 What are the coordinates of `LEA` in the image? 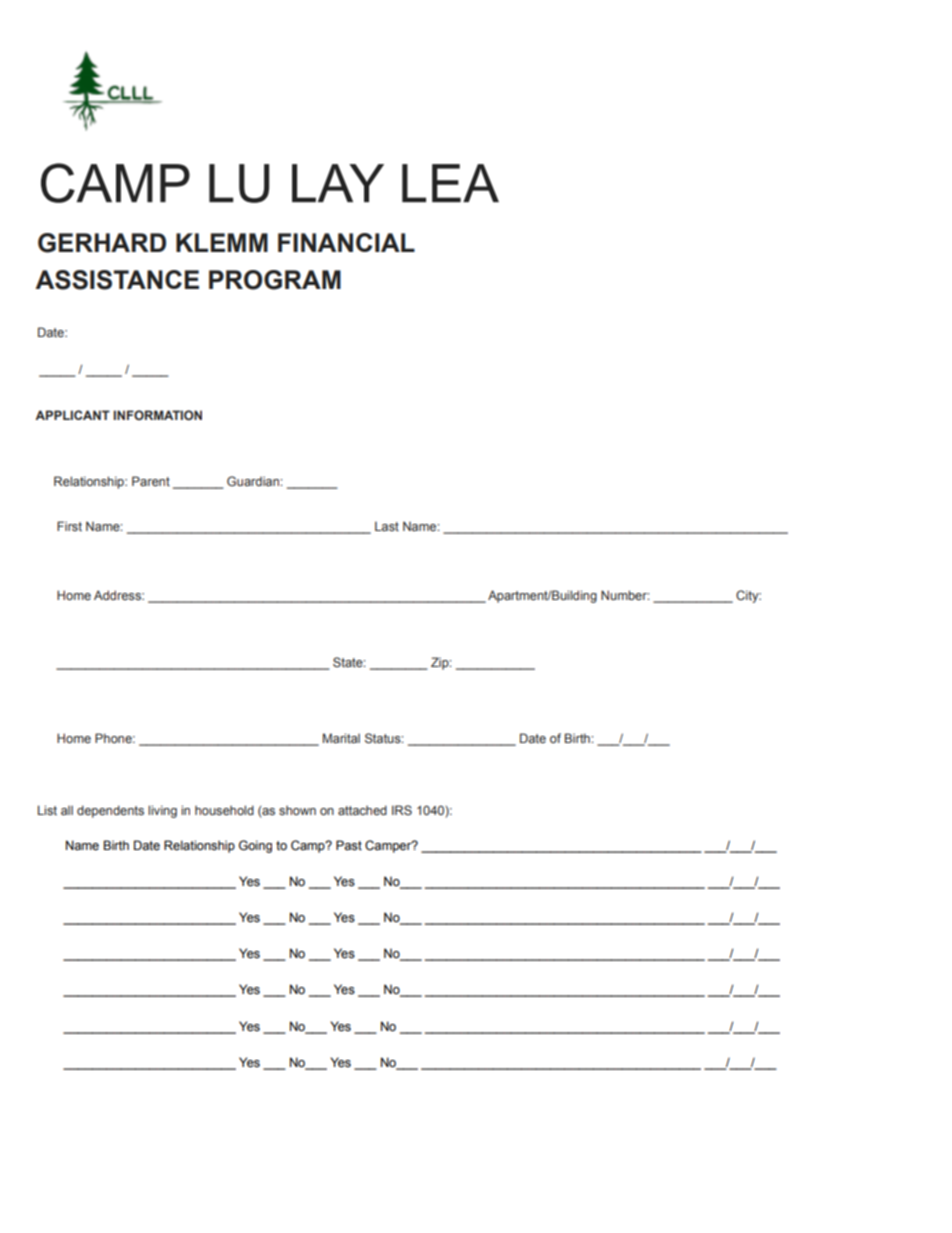 It's located at (450, 183).
